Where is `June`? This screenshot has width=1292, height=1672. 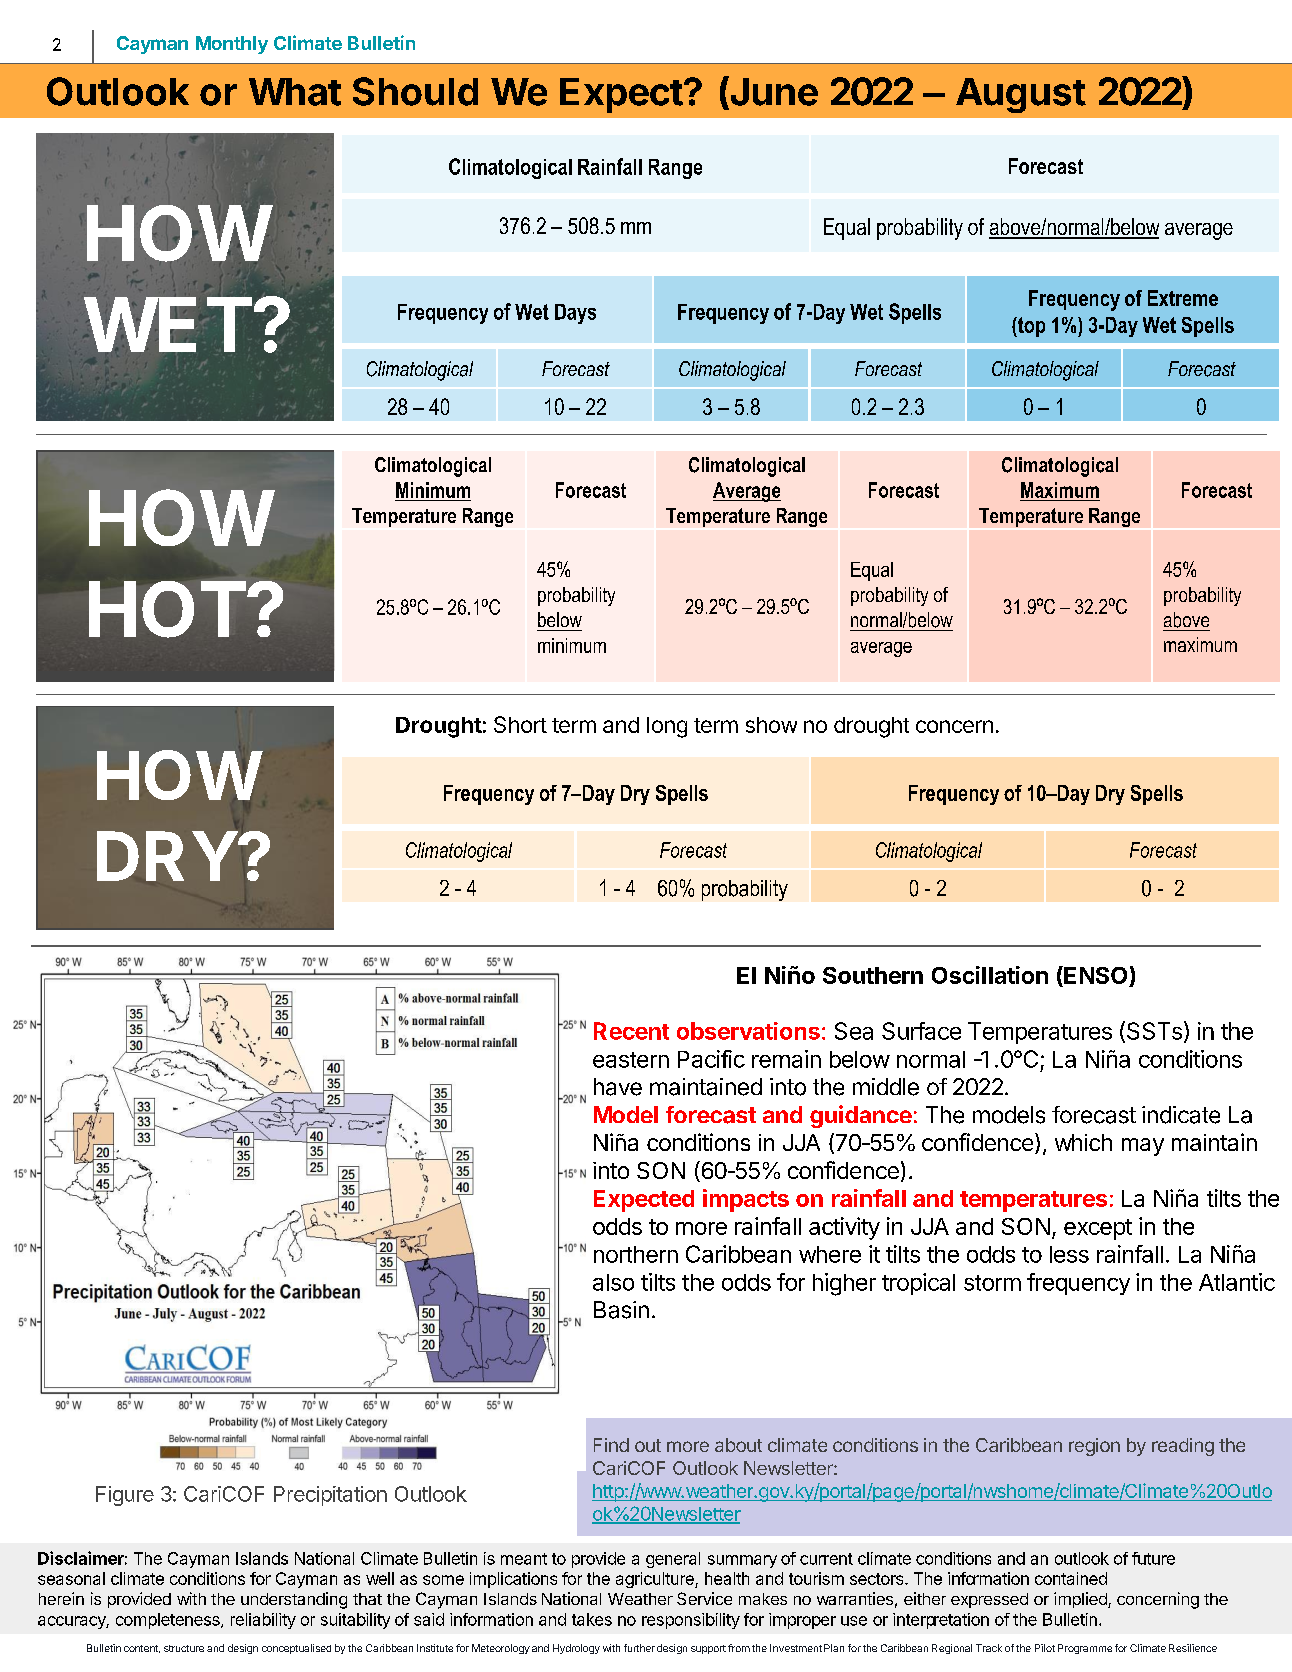 June is located at coordinates (773, 91).
